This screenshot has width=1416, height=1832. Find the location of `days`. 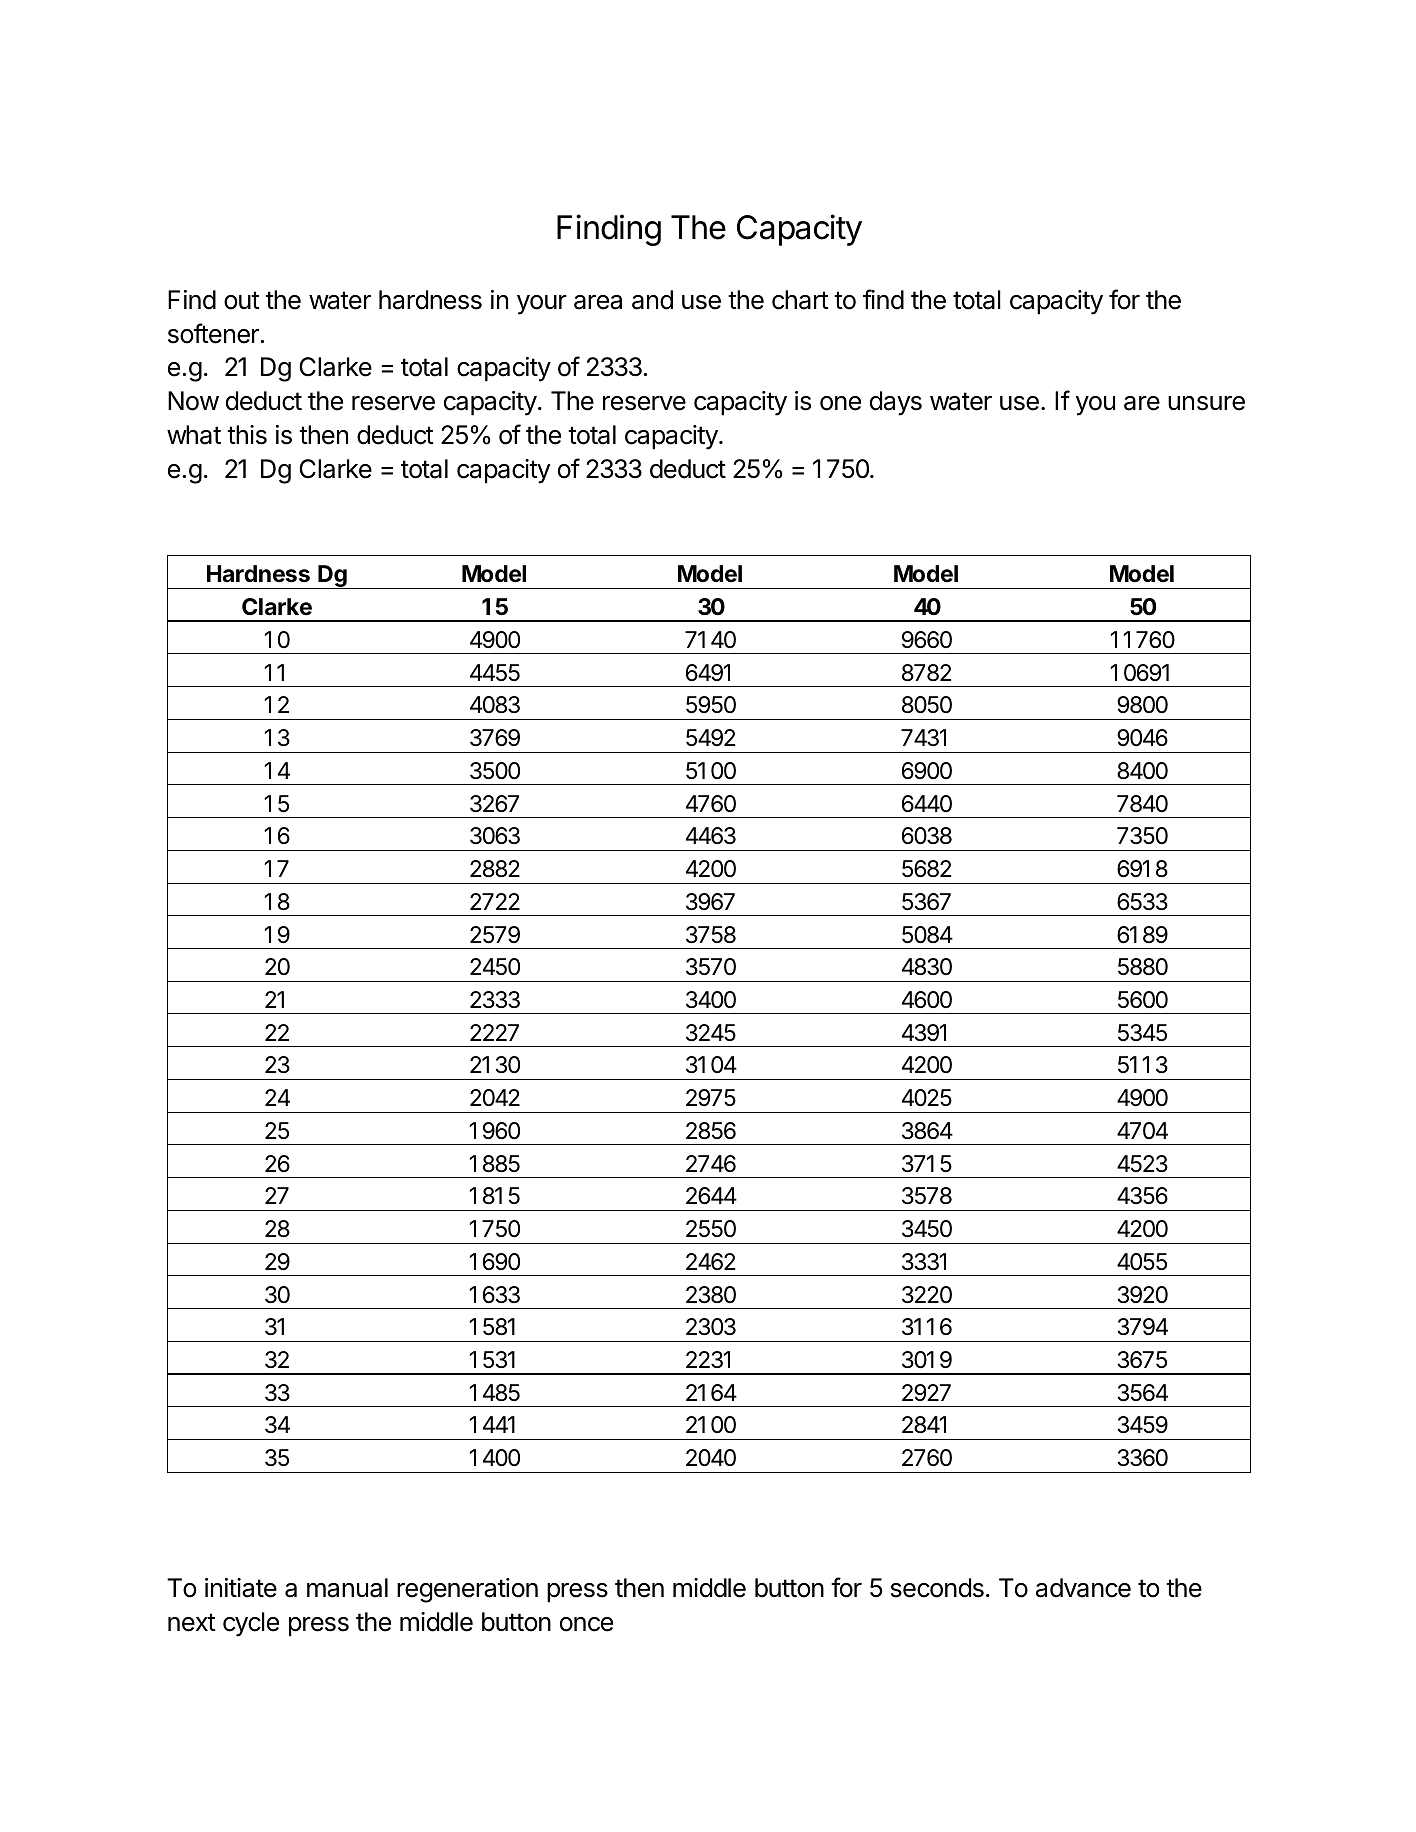

days is located at coordinates (896, 403).
